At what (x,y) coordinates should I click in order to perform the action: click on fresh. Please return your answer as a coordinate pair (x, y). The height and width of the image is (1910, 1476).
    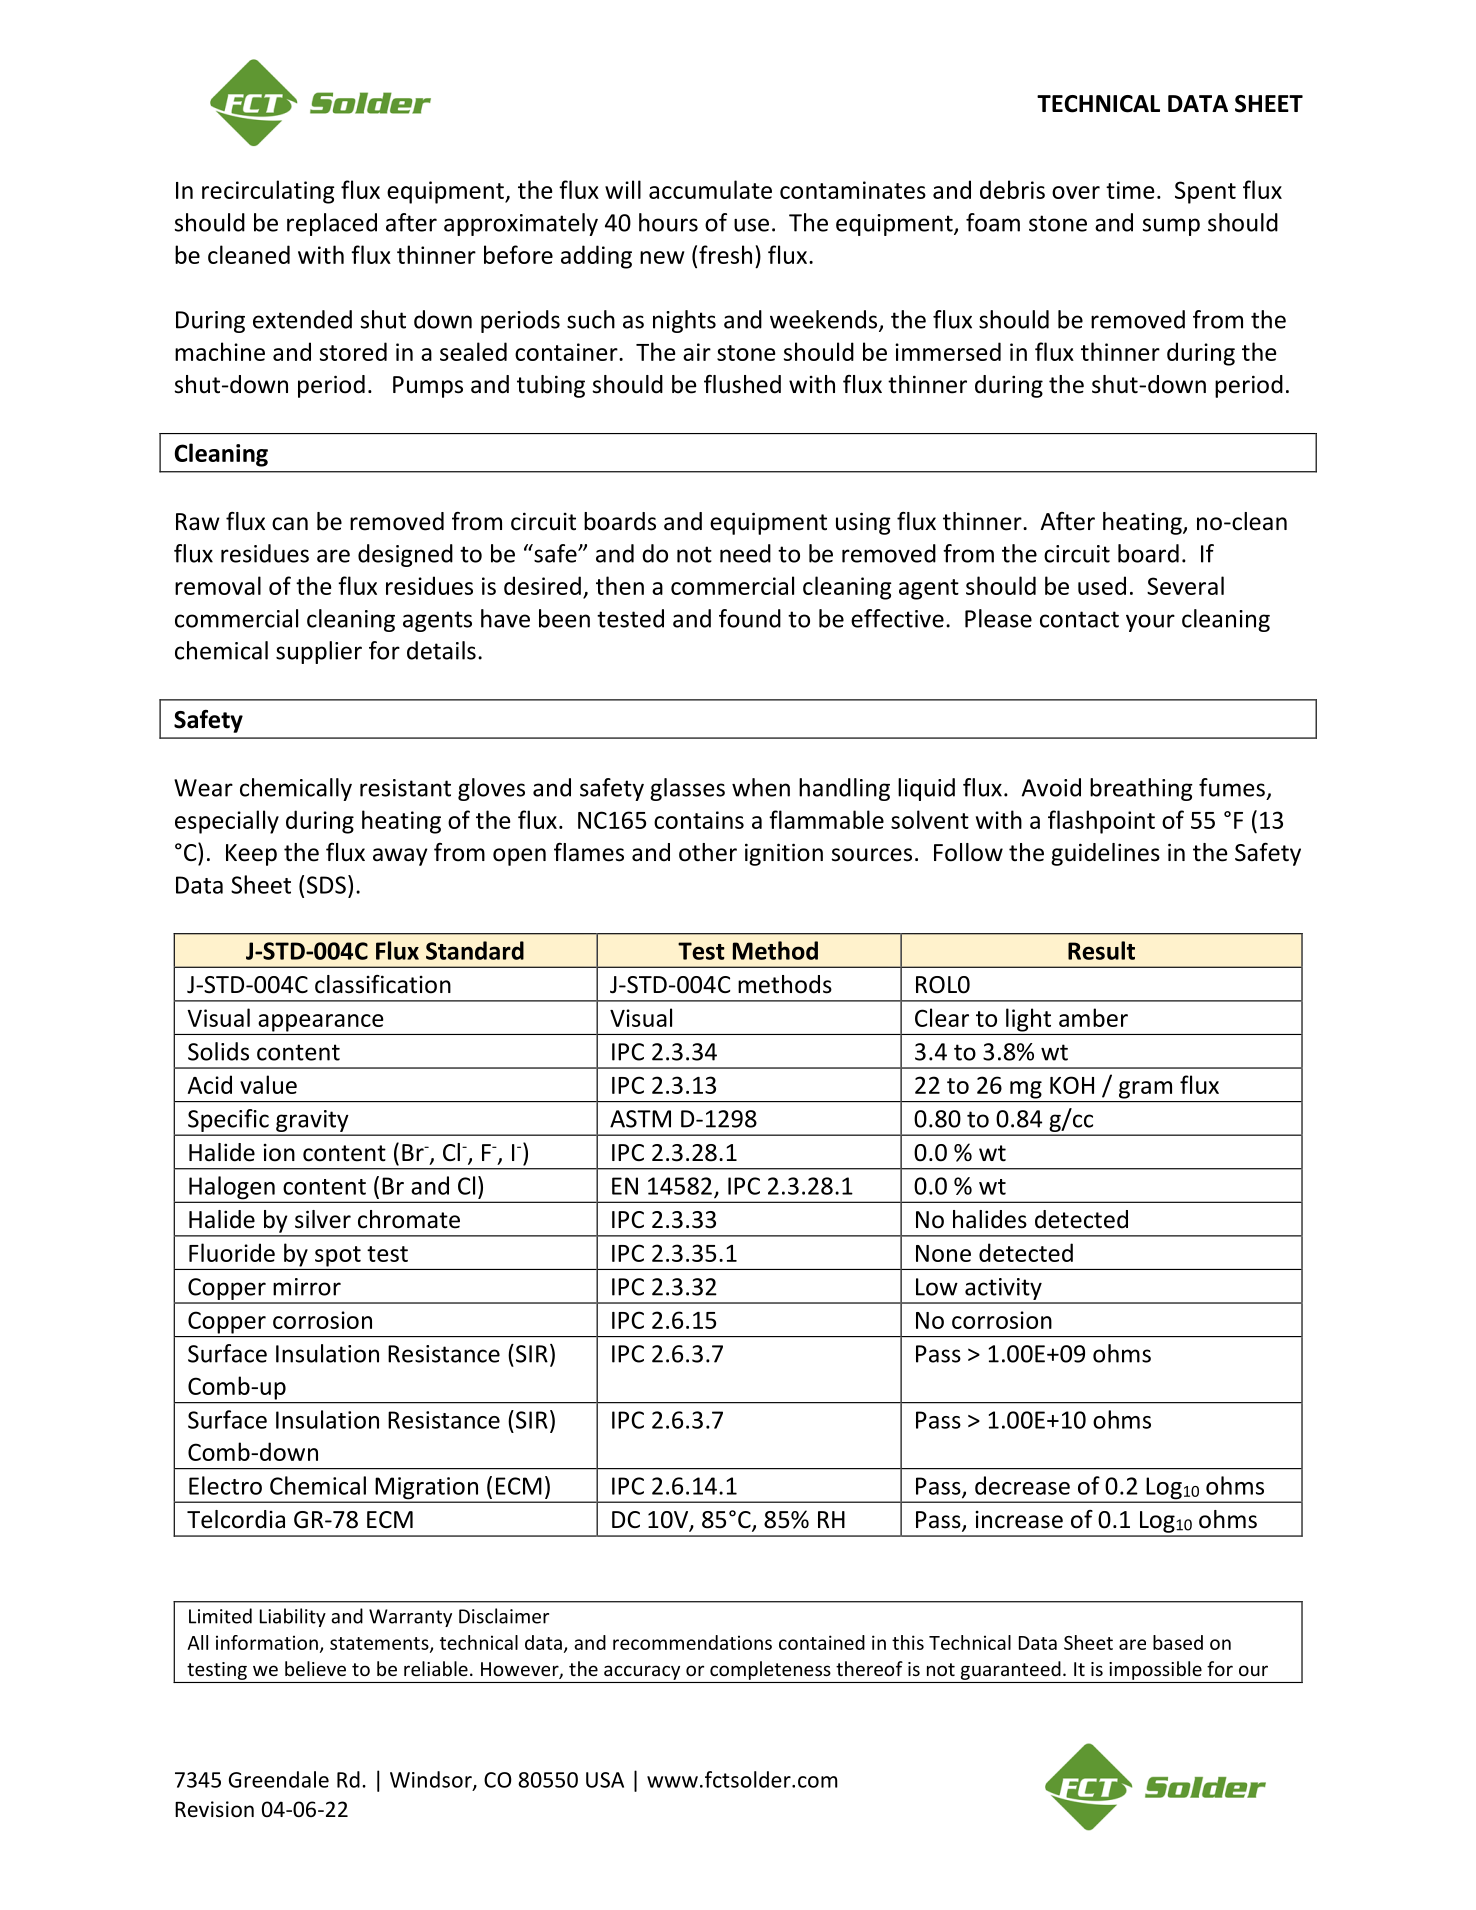
    Looking at the image, I should click on (725, 254).
